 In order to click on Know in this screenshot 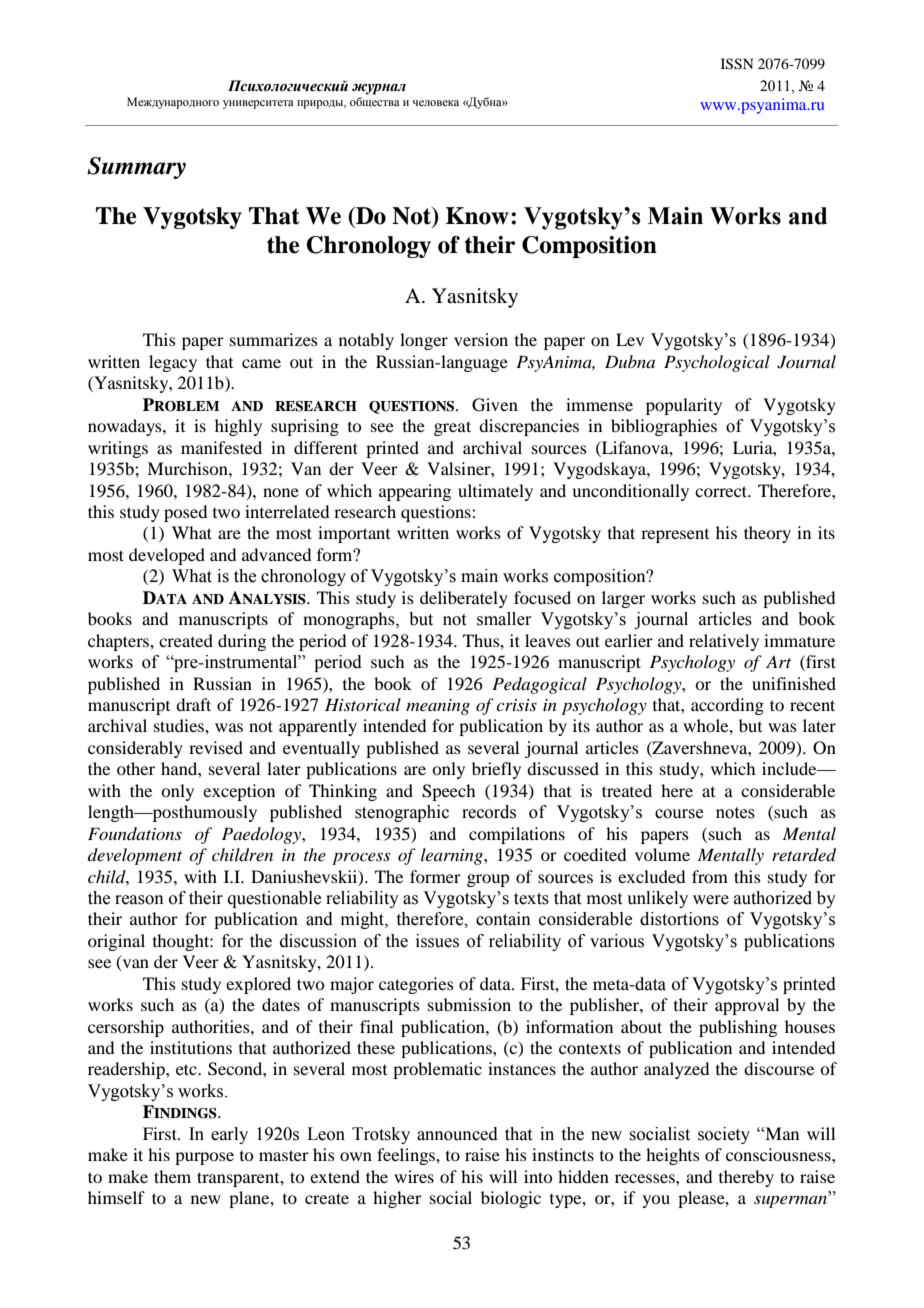, I will do `click(477, 216)`.
